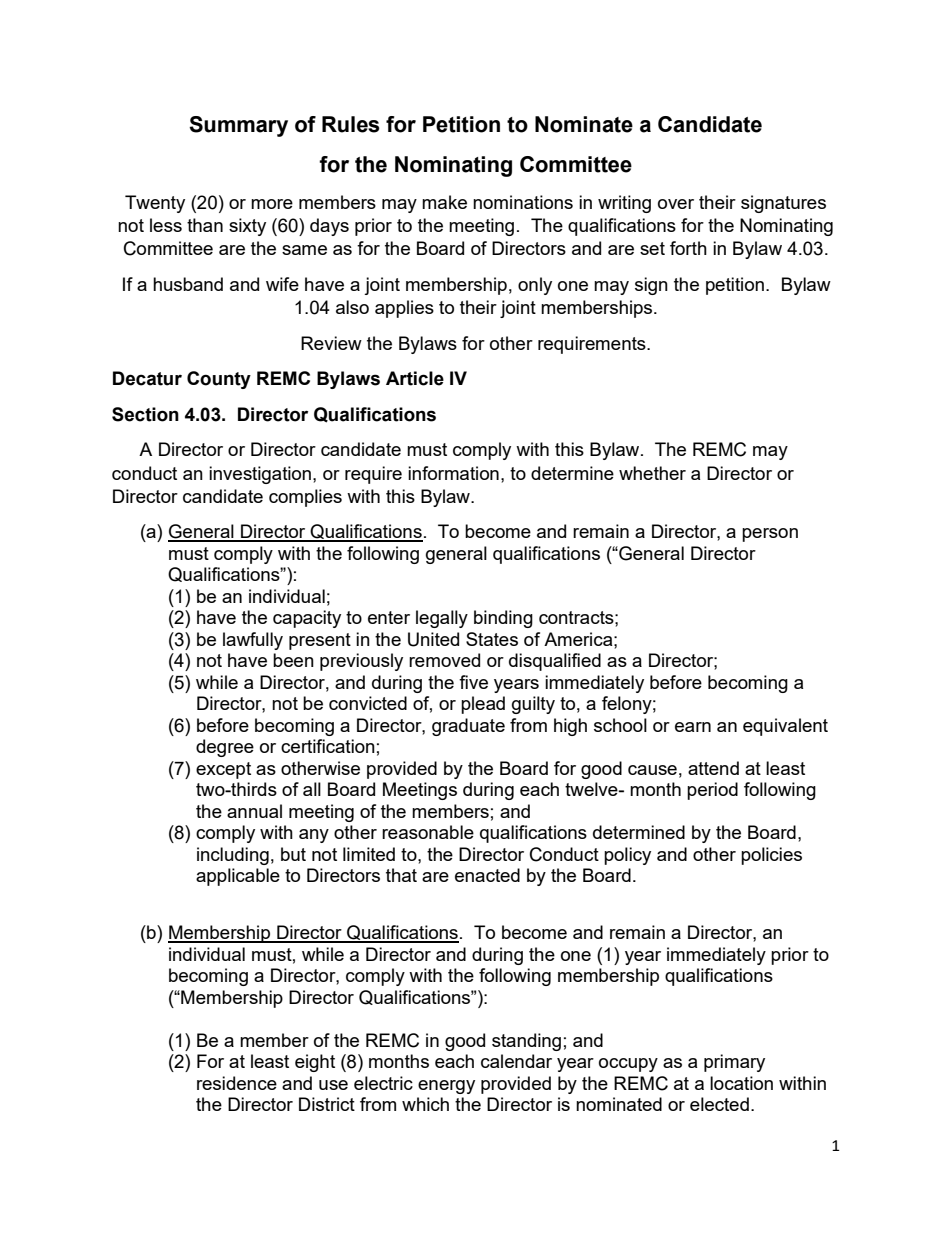 This page has width=952, height=1233. I want to click on make, so click(444, 202).
